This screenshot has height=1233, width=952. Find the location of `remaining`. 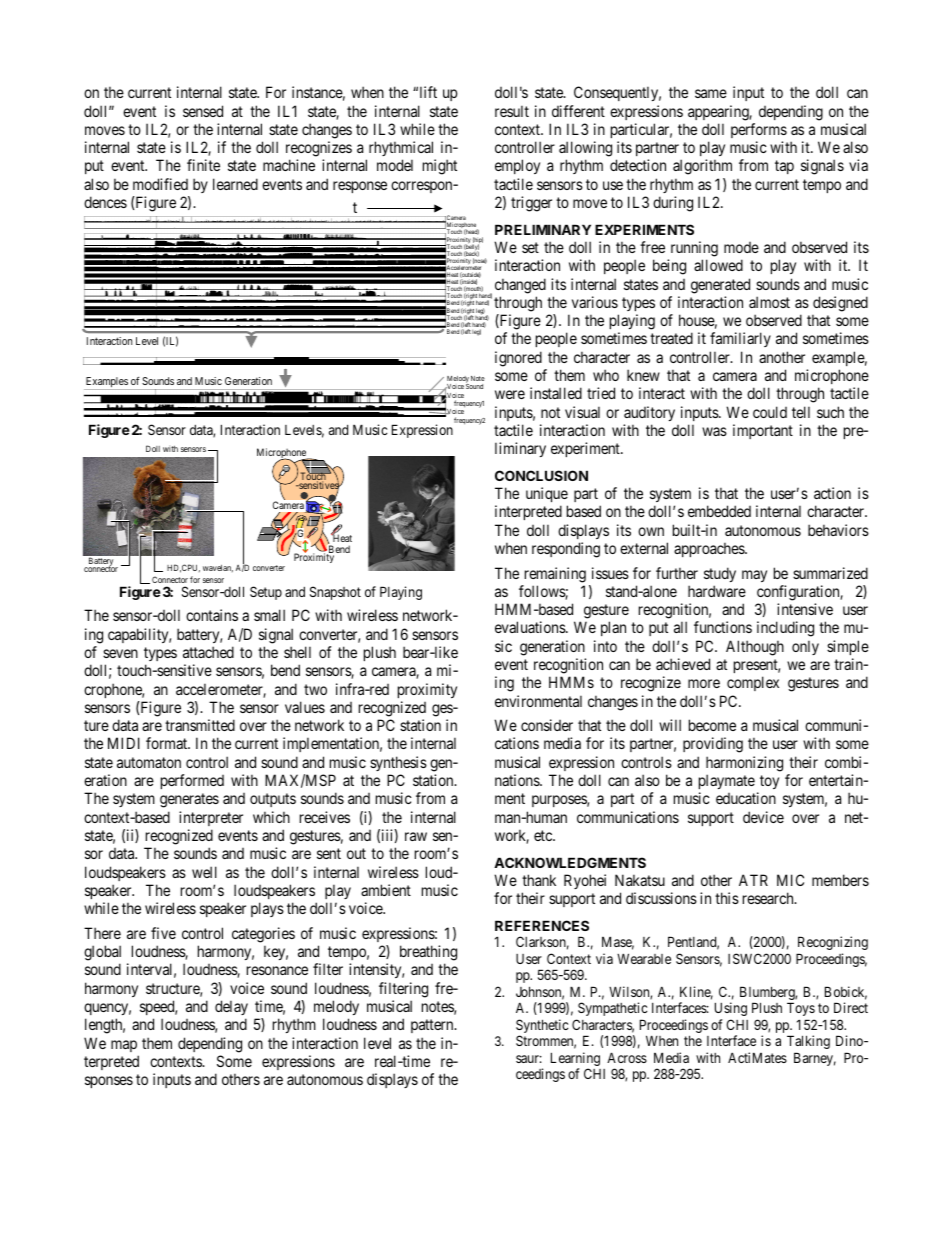

remaining is located at coordinates (555, 575).
